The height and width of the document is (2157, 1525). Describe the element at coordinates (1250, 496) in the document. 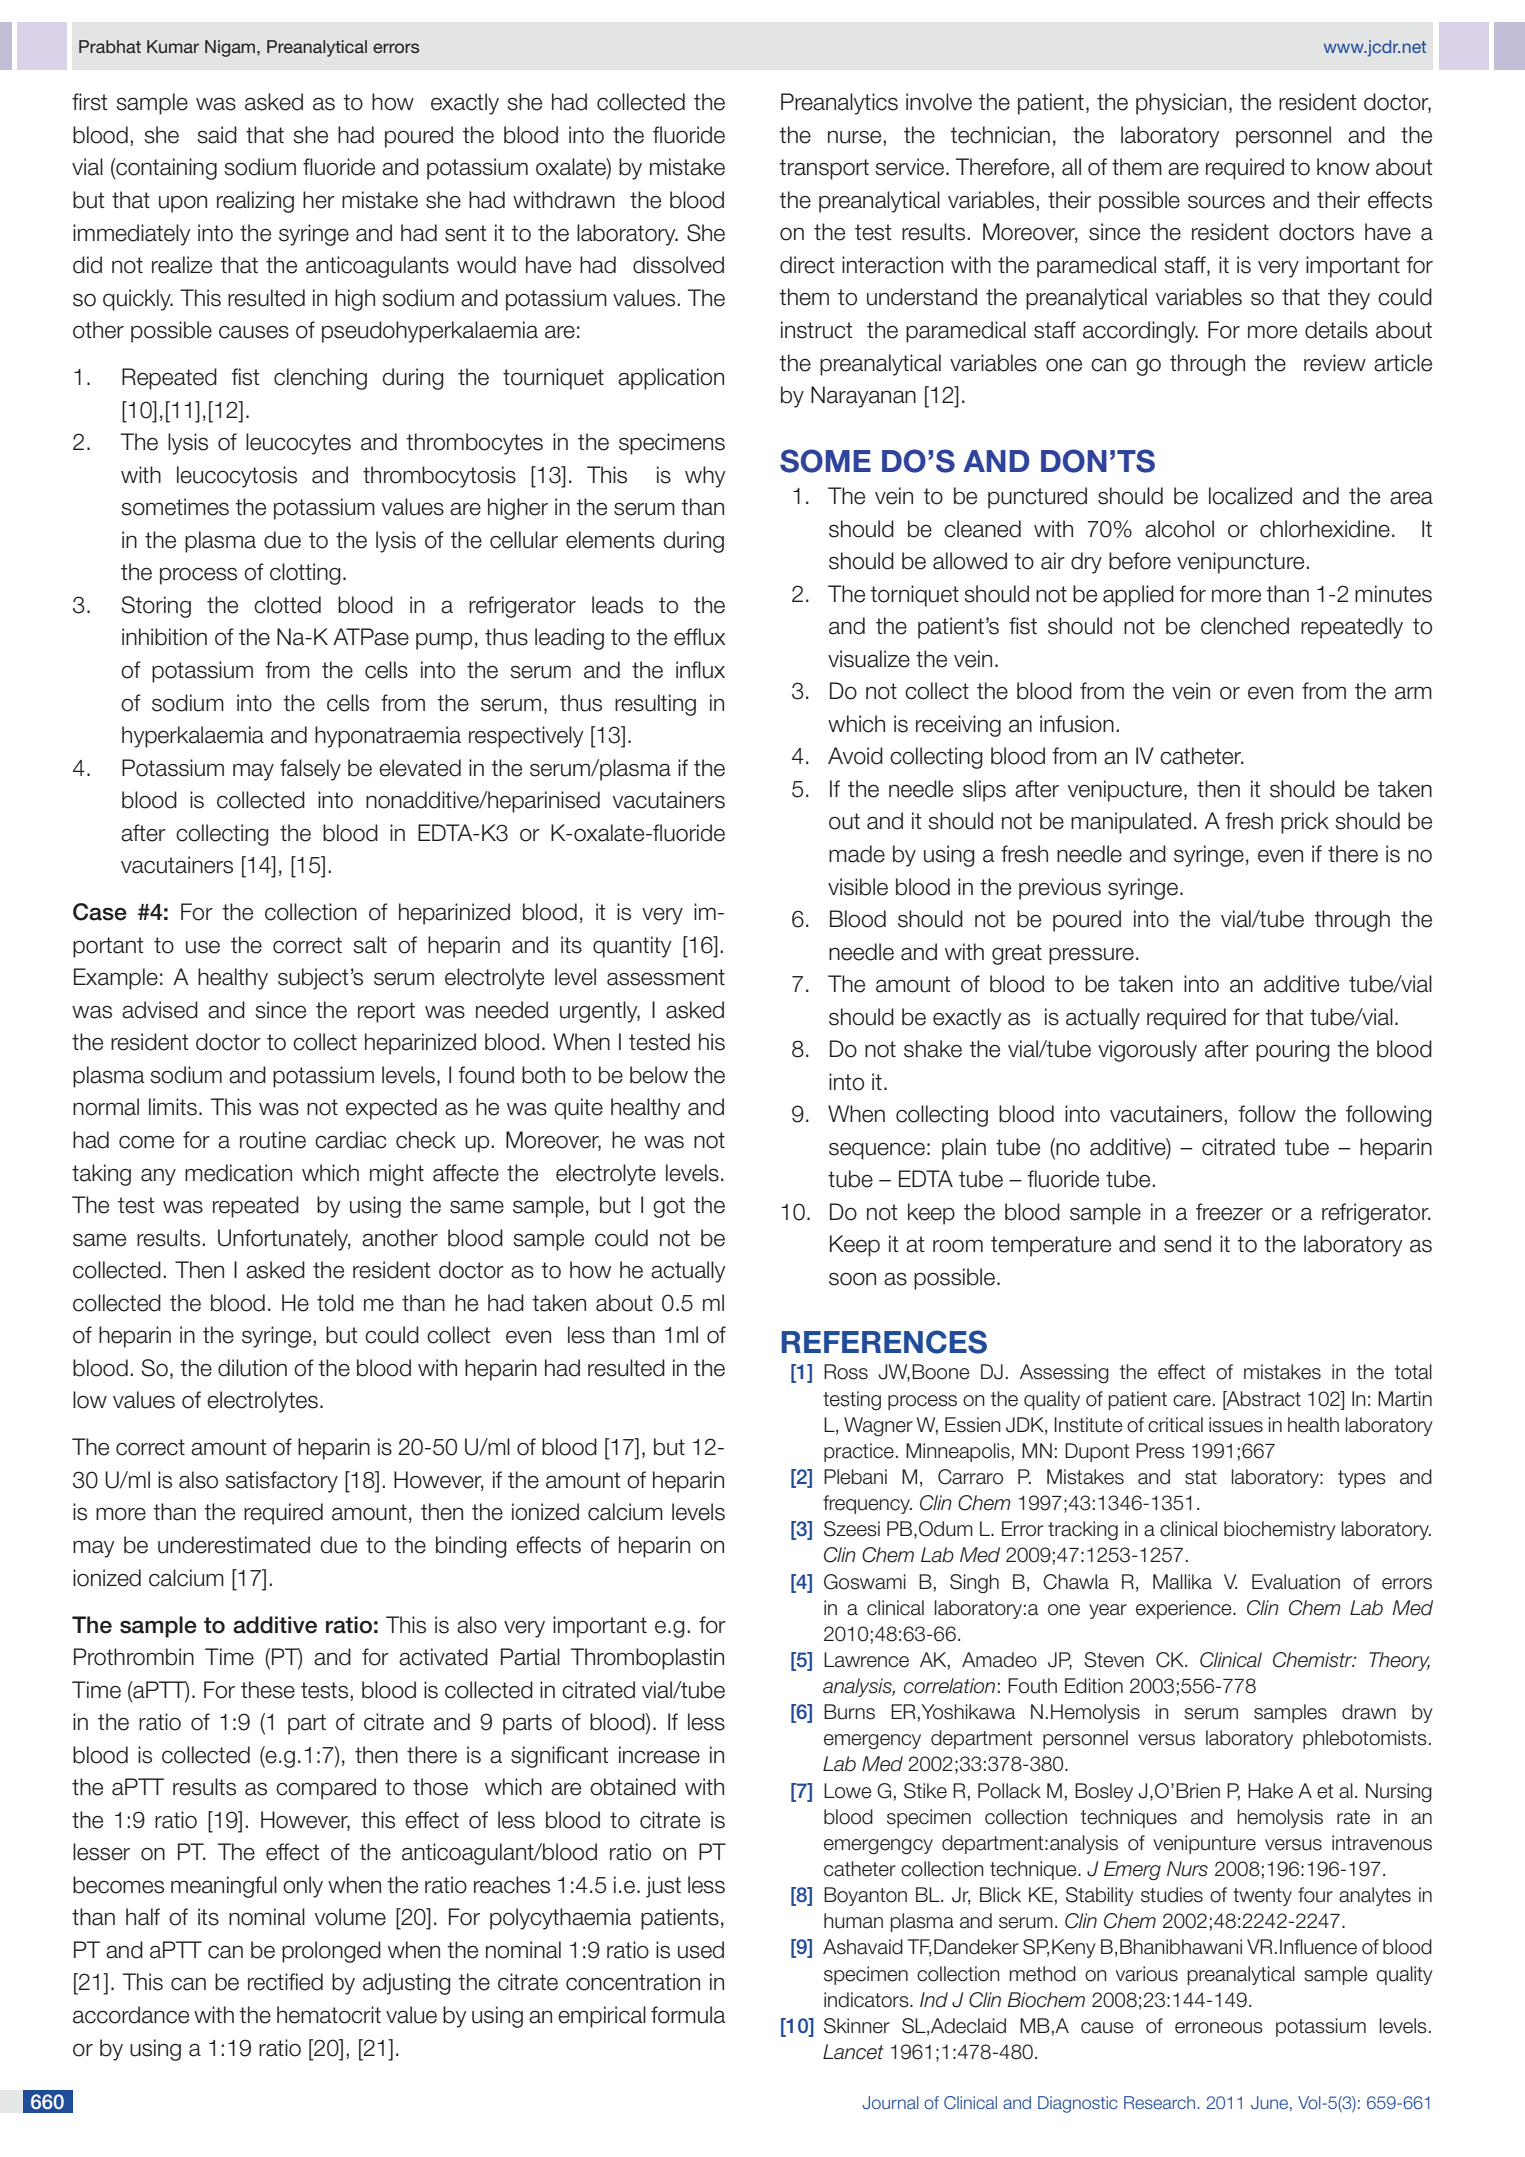

I see `localized` at that location.
